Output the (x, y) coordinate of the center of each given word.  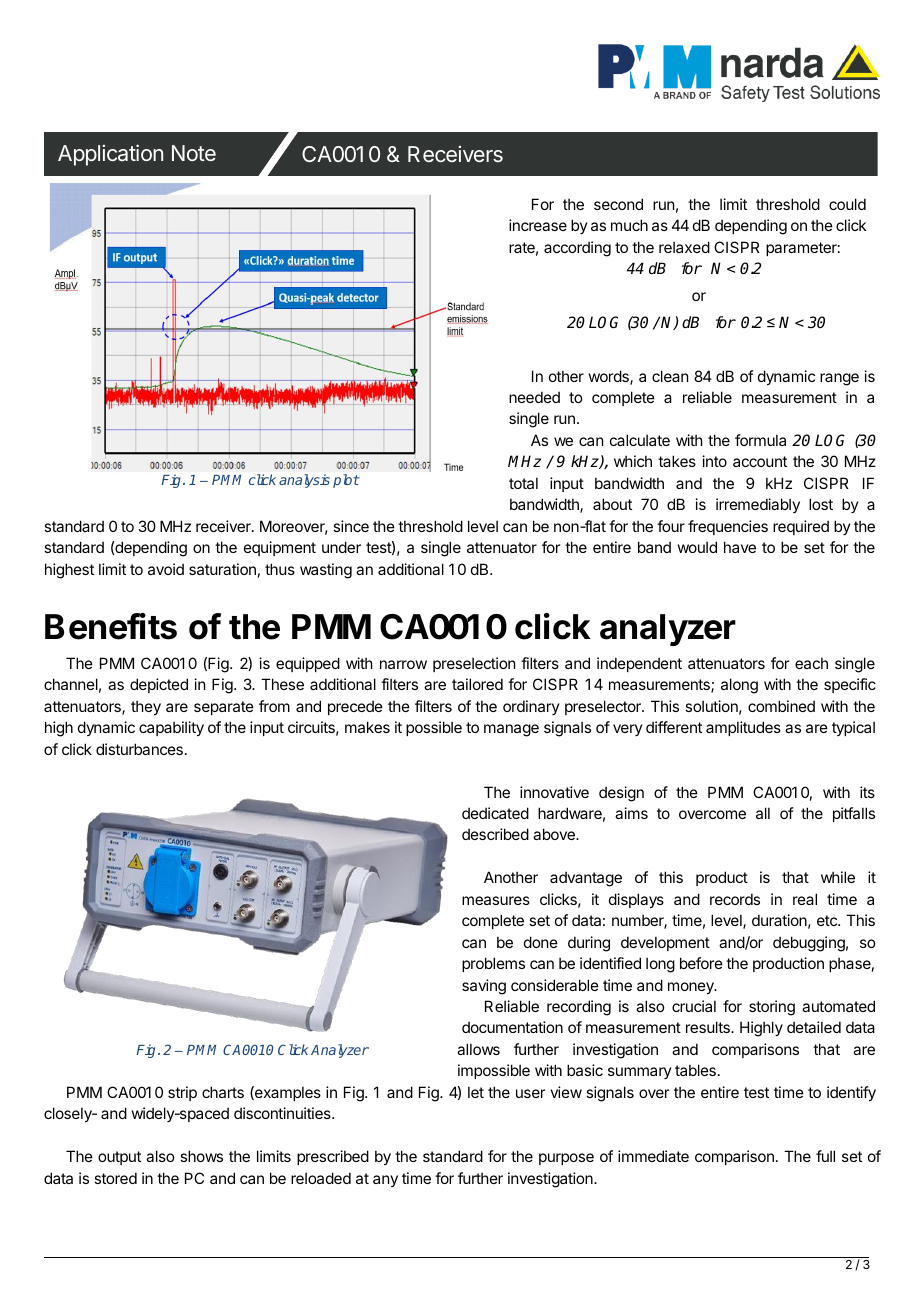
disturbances (139, 749)
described (495, 834)
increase (538, 225)
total (523, 483)
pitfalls (854, 814)
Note (194, 153)
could (847, 204)
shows (201, 1156)
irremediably (758, 505)
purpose (566, 1159)
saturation (222, 569)
